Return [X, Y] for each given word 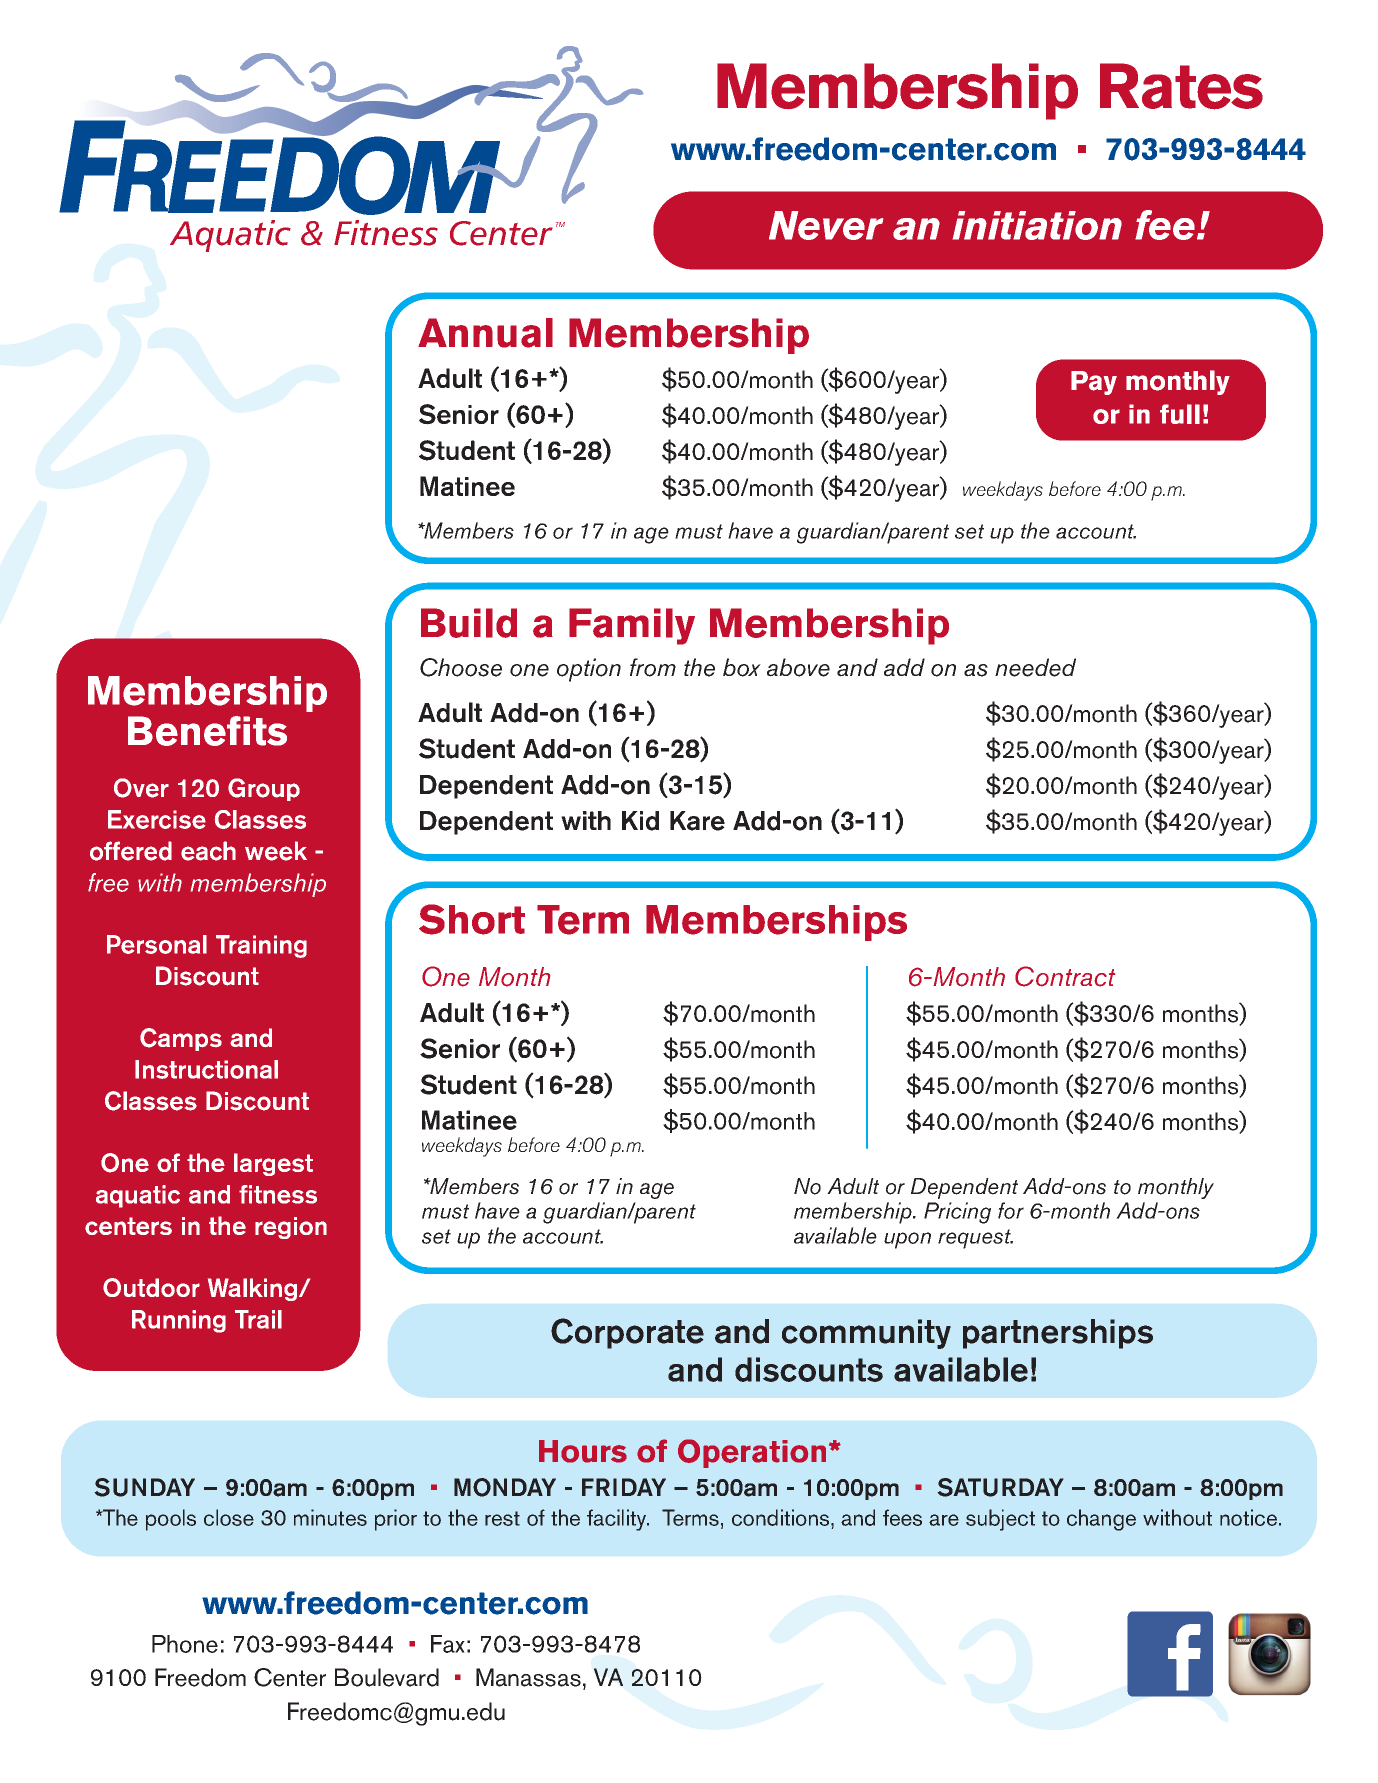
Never [826, 225]
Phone [185, 1644]
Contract [1065, 976]
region [291, 1228]
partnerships [1058, 1334]
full [1180, 414]
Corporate [627, 1333]
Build [469, 623]
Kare [697, 821]
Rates [1181, 86]
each [208, 851]
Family [632, 626]
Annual [485, 333]
